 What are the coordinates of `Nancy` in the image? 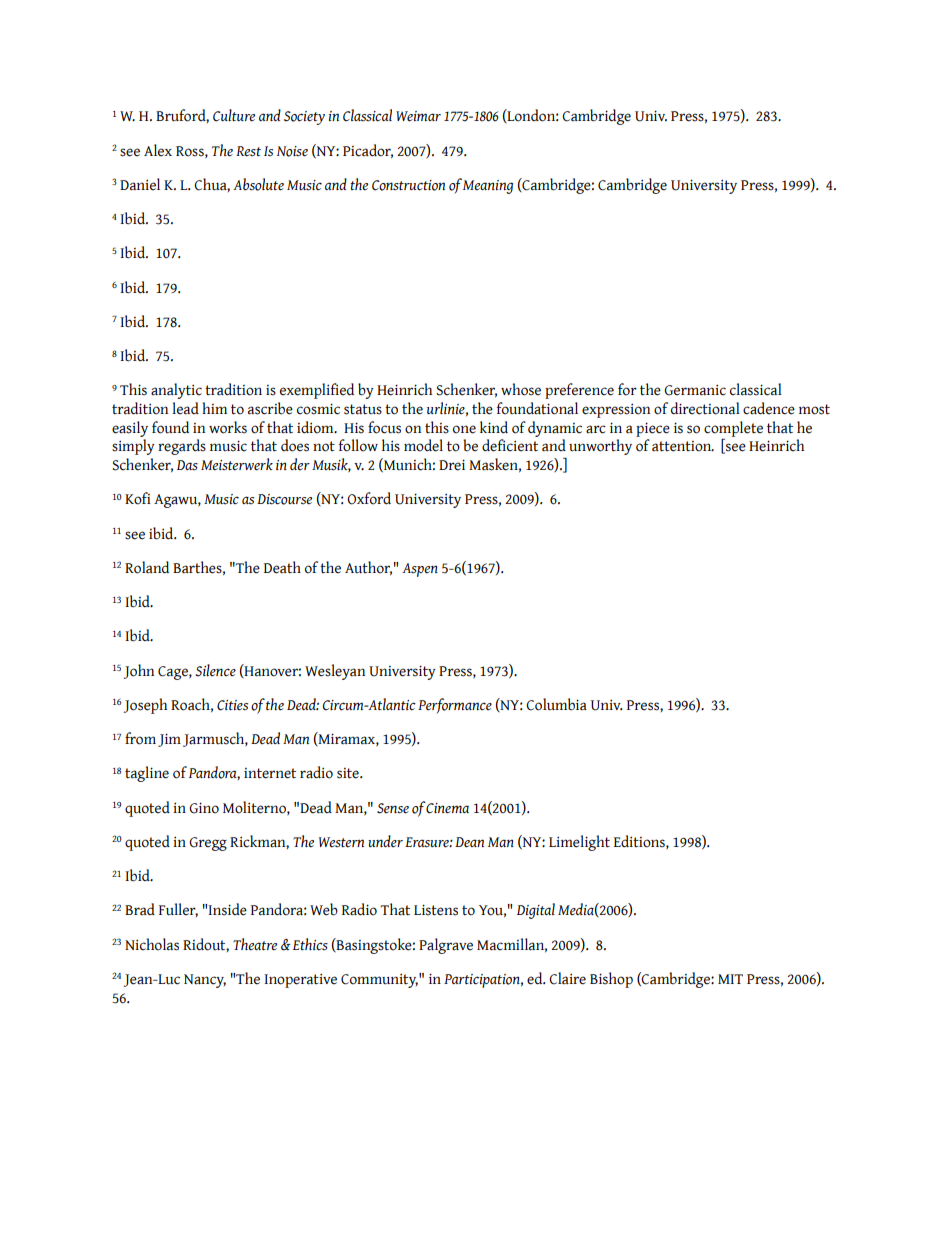 It's located at (205, 981).
